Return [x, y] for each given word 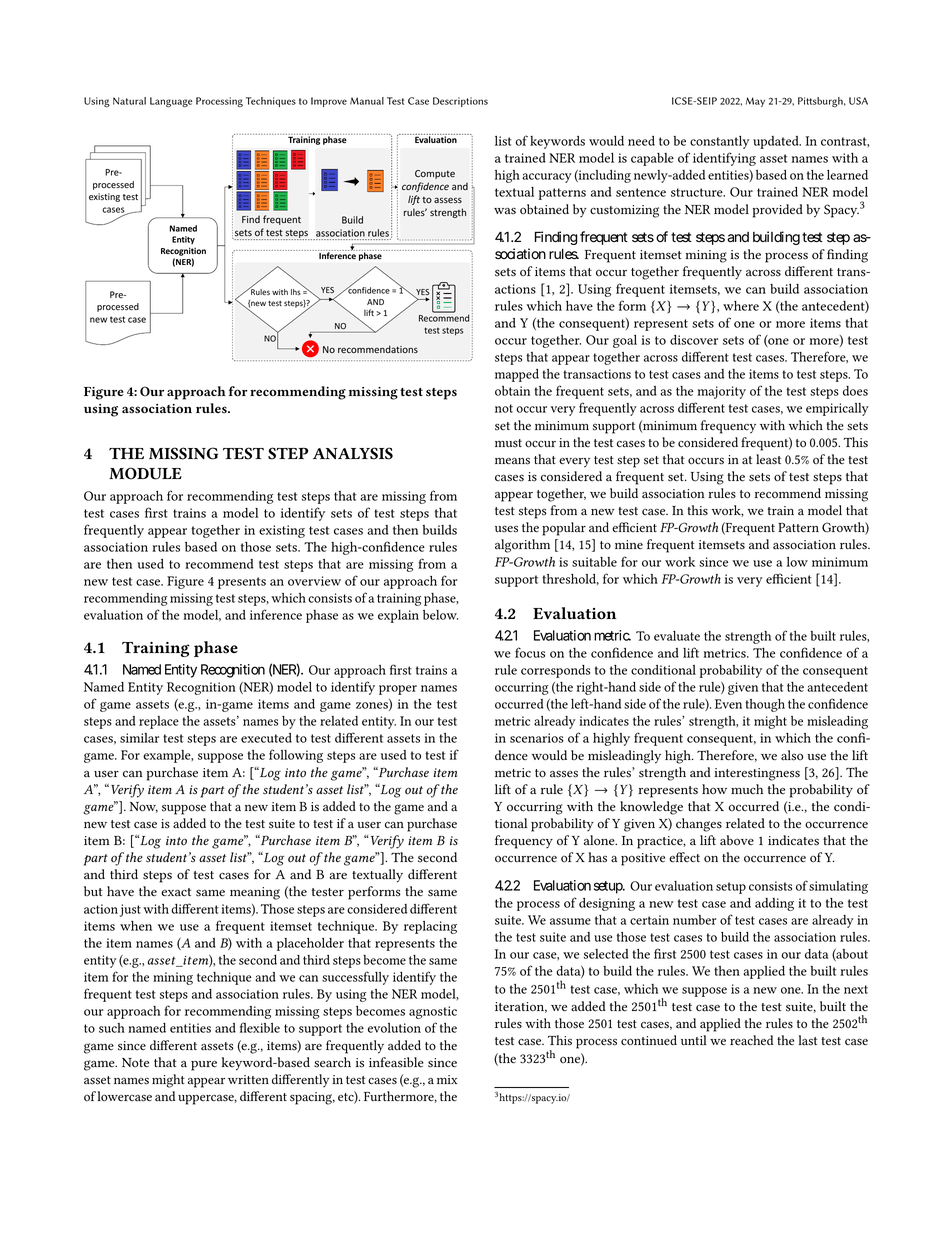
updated [777, 142]
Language [171, 102]
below [440, 615]
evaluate [677, 636]
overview [314, 581]
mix [447, 1079]
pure [204, 1066]
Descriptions [460, 102]
